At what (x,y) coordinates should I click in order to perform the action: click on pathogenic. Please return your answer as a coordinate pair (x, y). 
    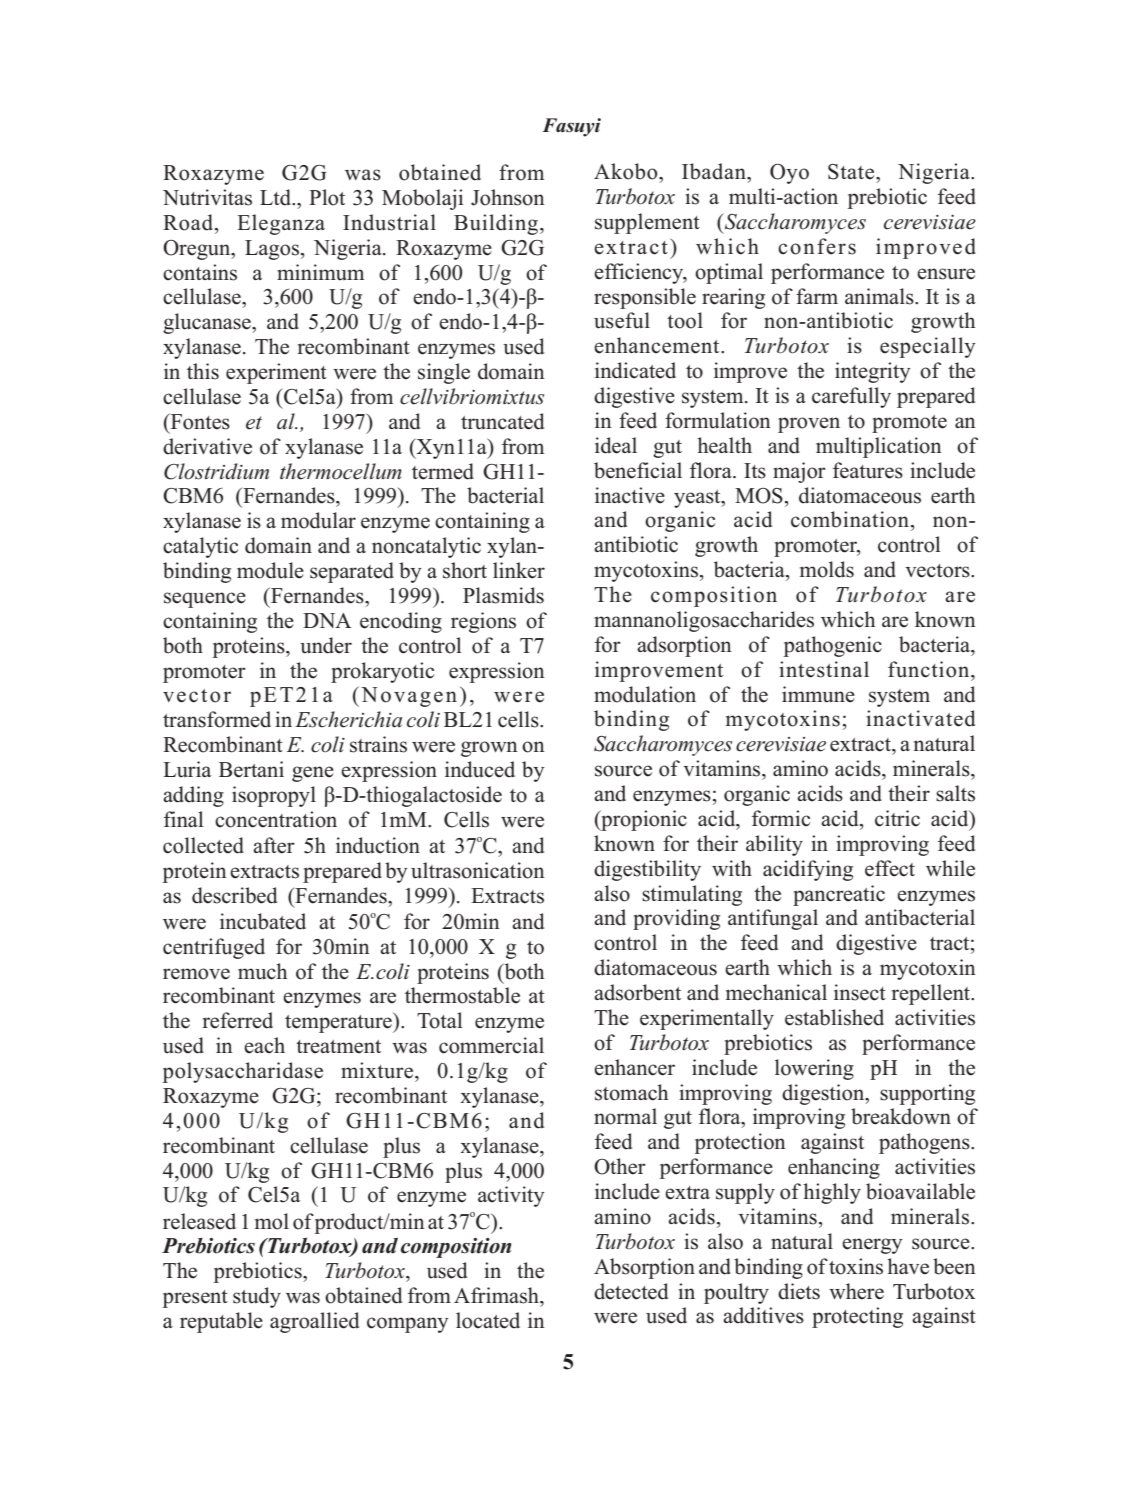
    Looking at the image, I should click on (833, 646).
